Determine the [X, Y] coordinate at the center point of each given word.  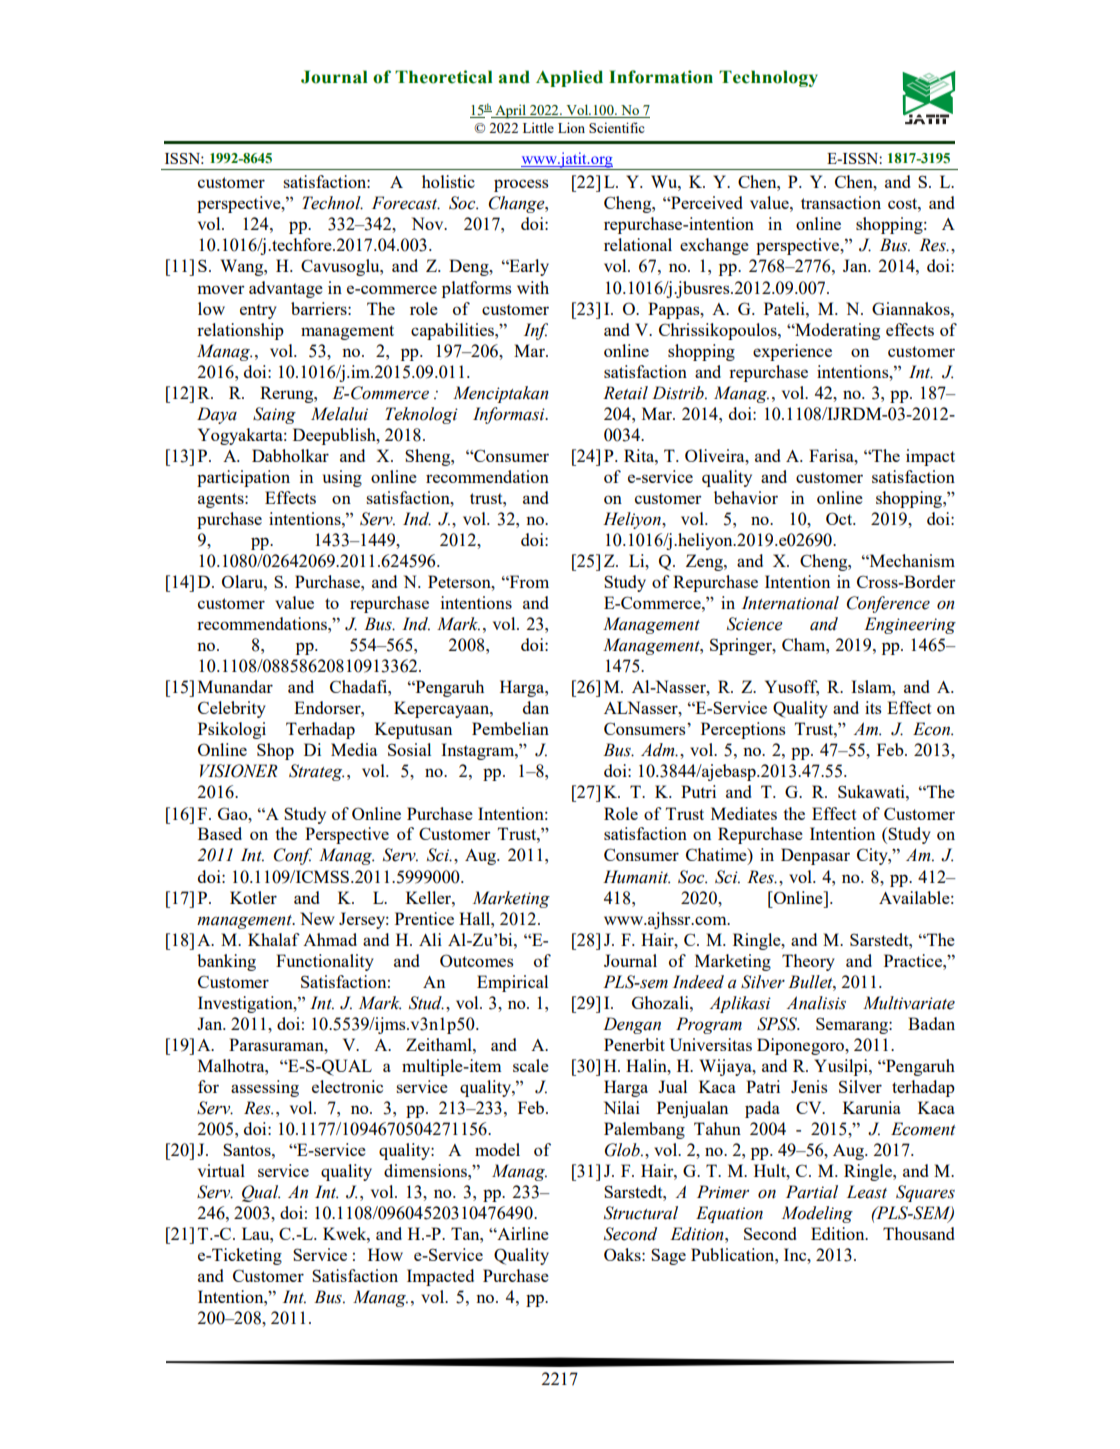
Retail [625, 393]
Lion [571, 127]
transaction [841, 202]
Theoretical [444, 77]
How [385, 1254]
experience [792, 352]
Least [867, 1192]
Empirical [512, 983]
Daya [217, 415]
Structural [641, 1213]
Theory [808, 962]
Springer [742, 646]
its [873, 707]
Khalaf [274, 939]
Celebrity [232, 709]
